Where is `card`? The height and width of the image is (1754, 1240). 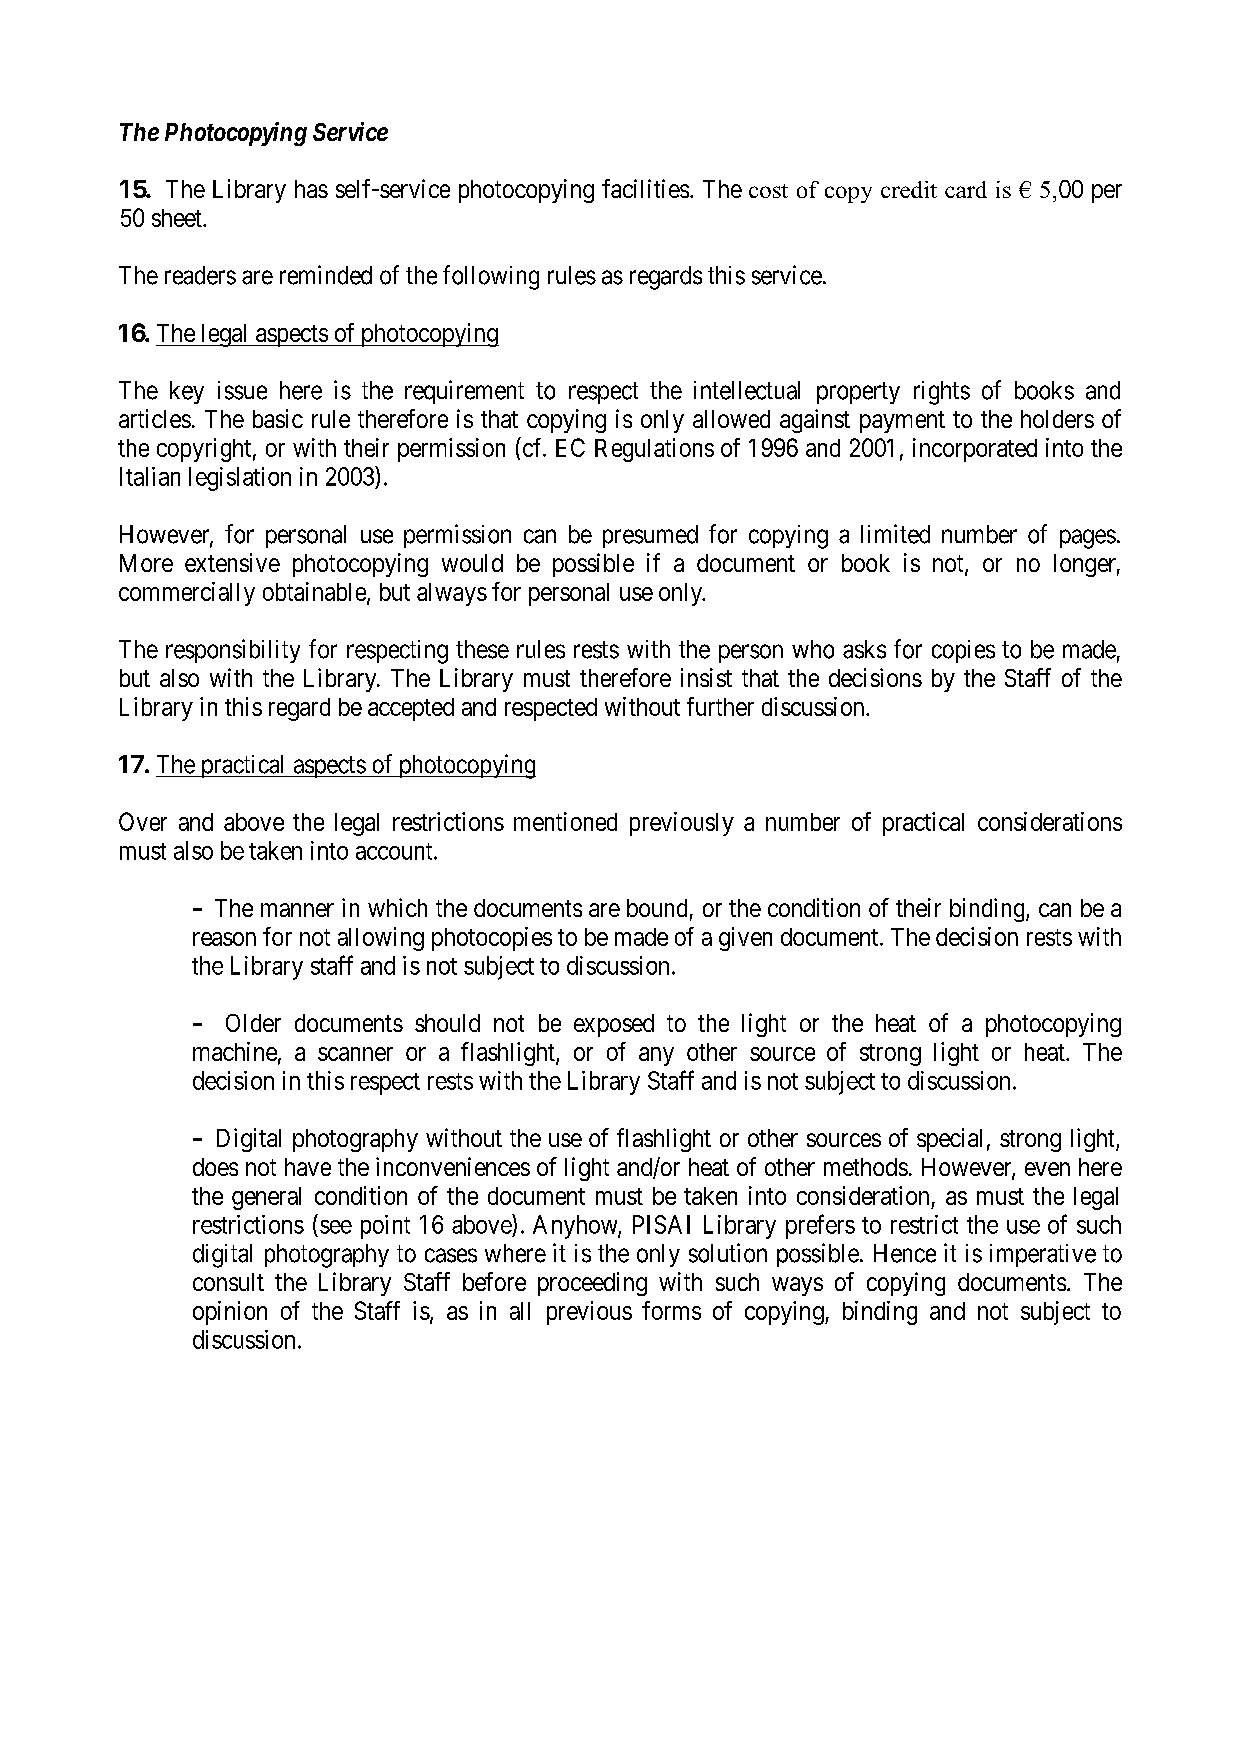 card is located at coordinates (966, 189).
